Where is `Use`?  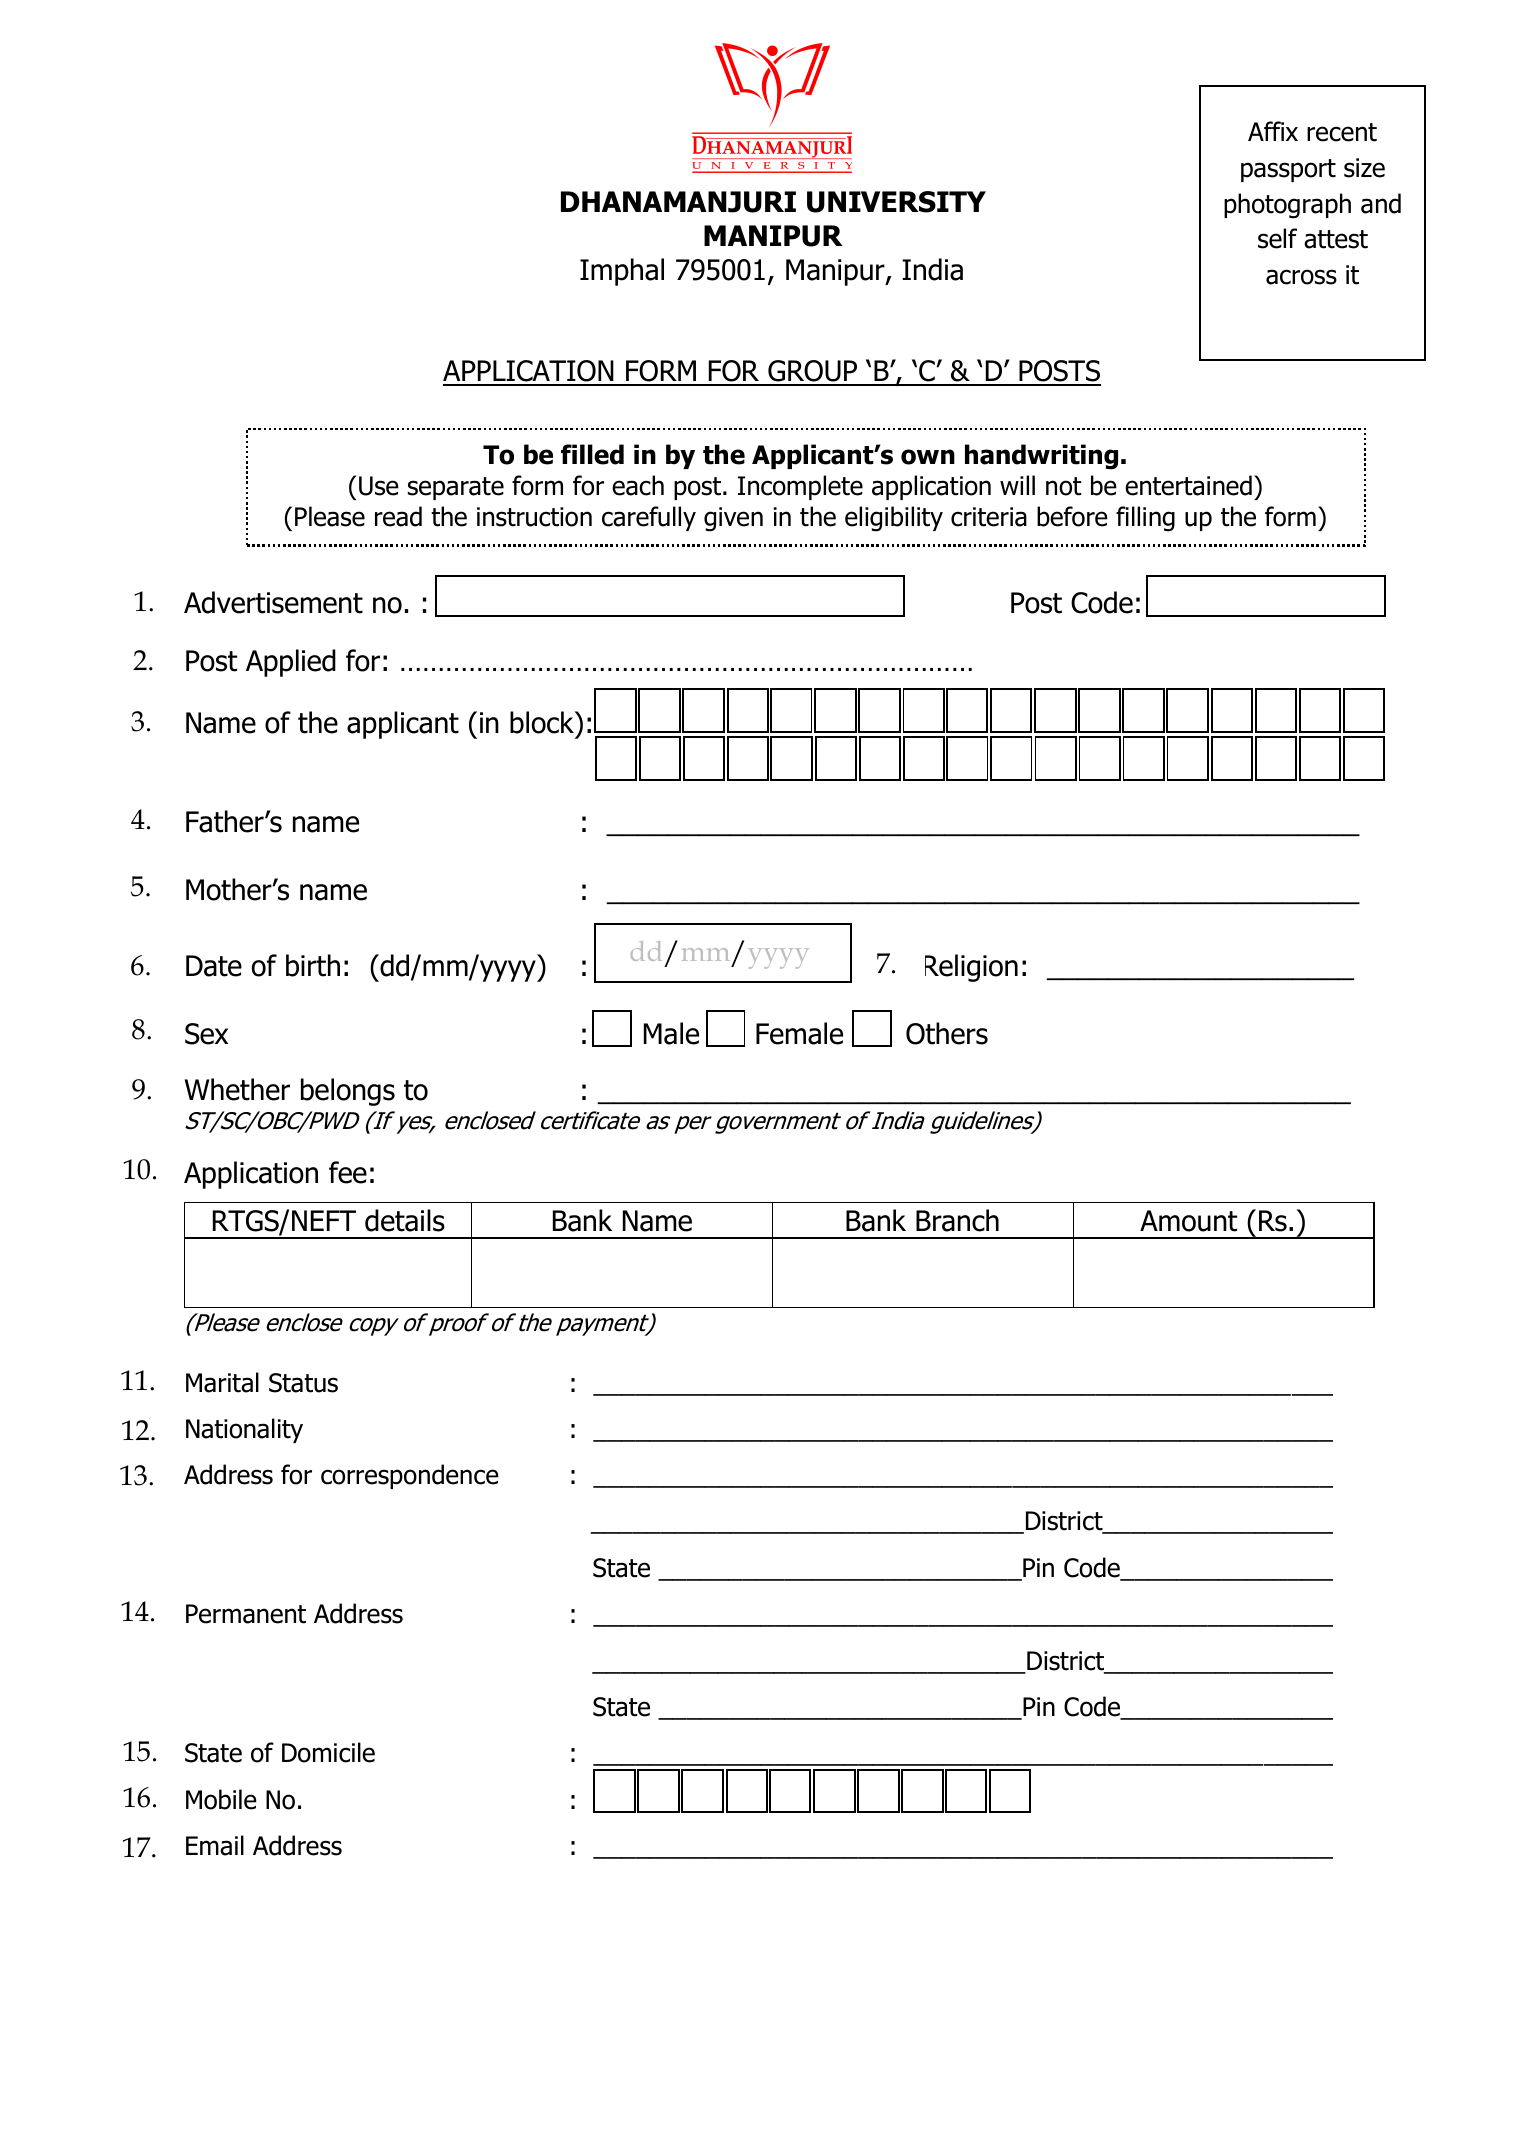
Use is located at coordinates (379, 486).
